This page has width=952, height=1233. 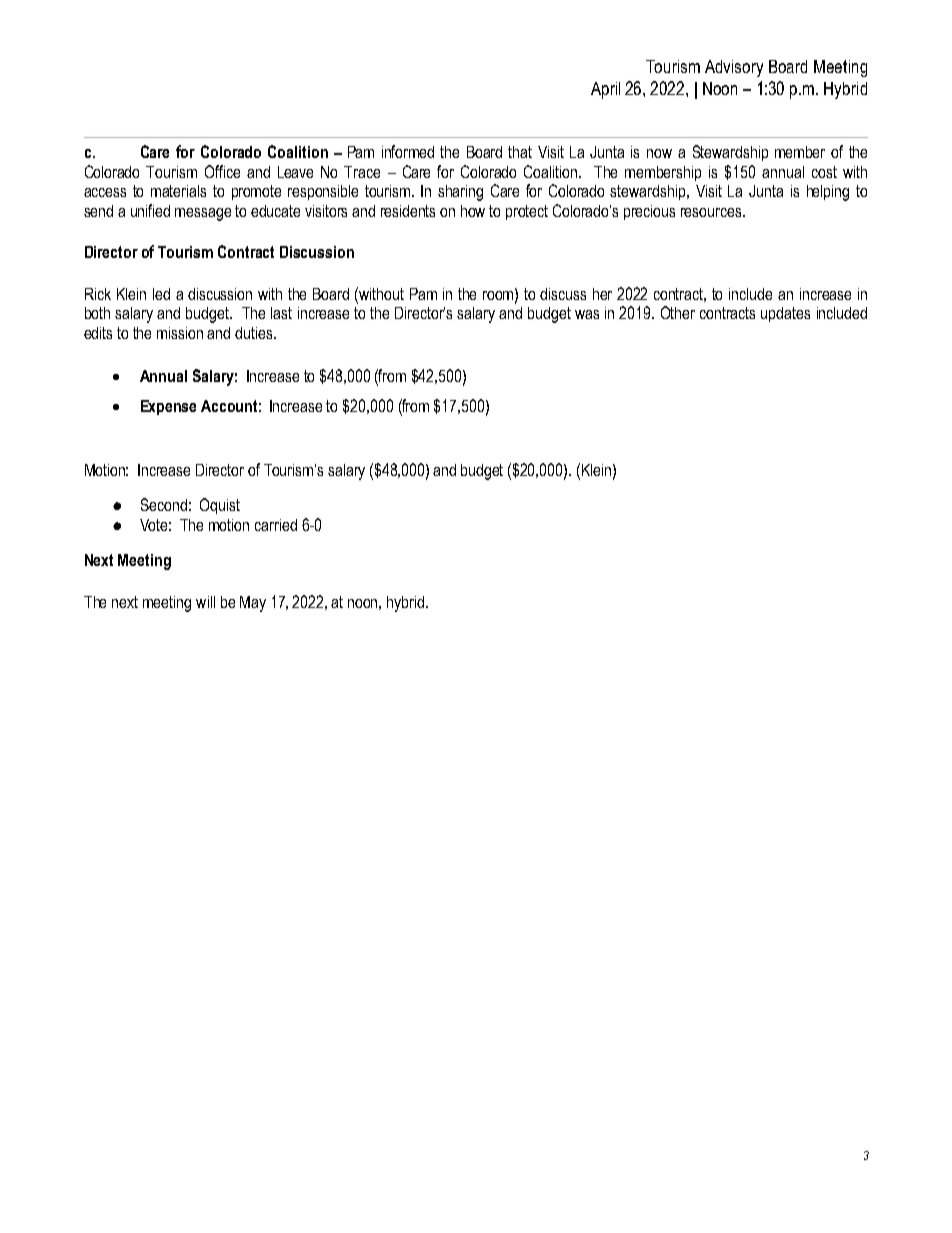 What do you see at coordinates (605, 90) in the page?
I see `April` at bounding box center [605, 90].
